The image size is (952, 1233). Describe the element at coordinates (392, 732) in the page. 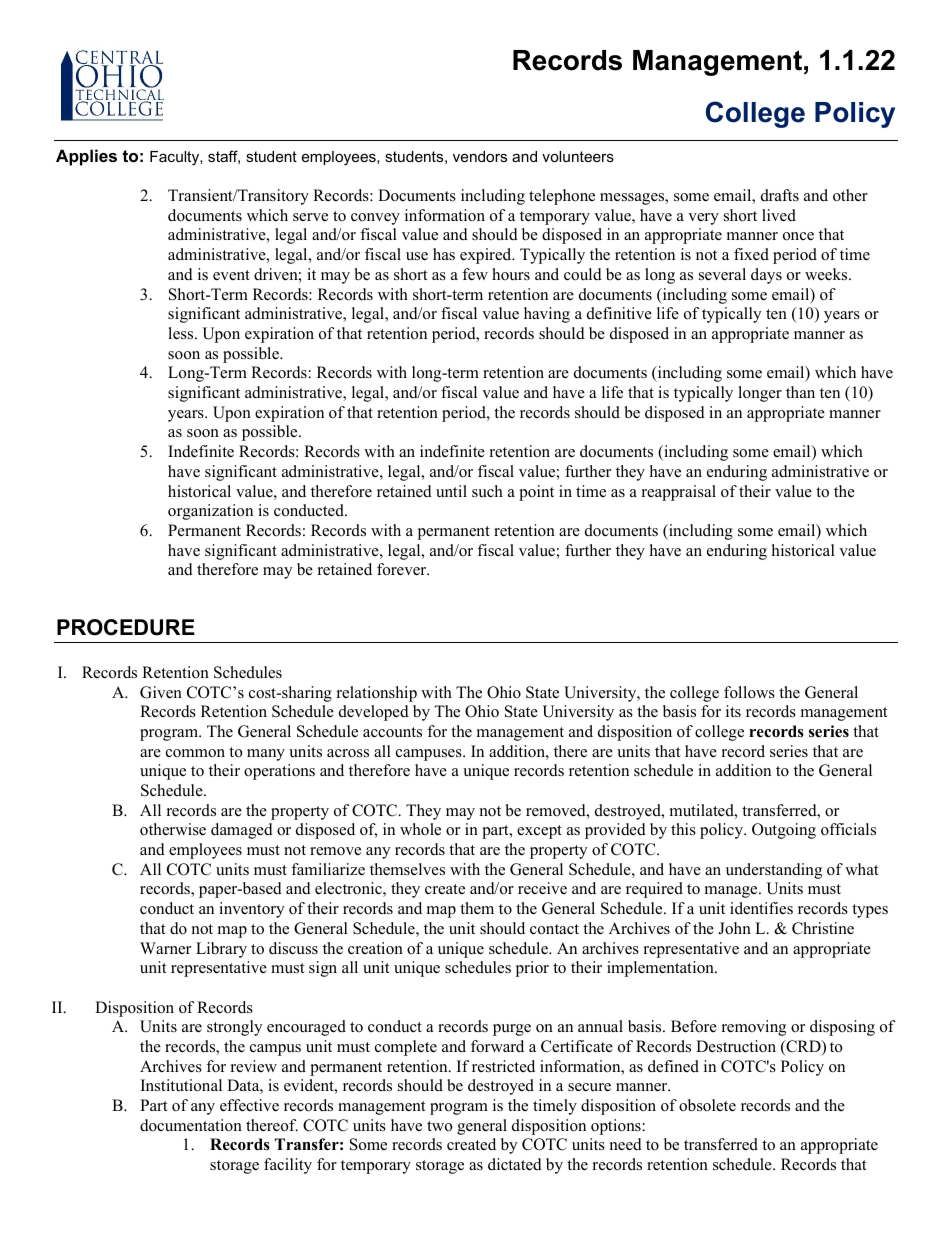

I see `accounts` at that location.
